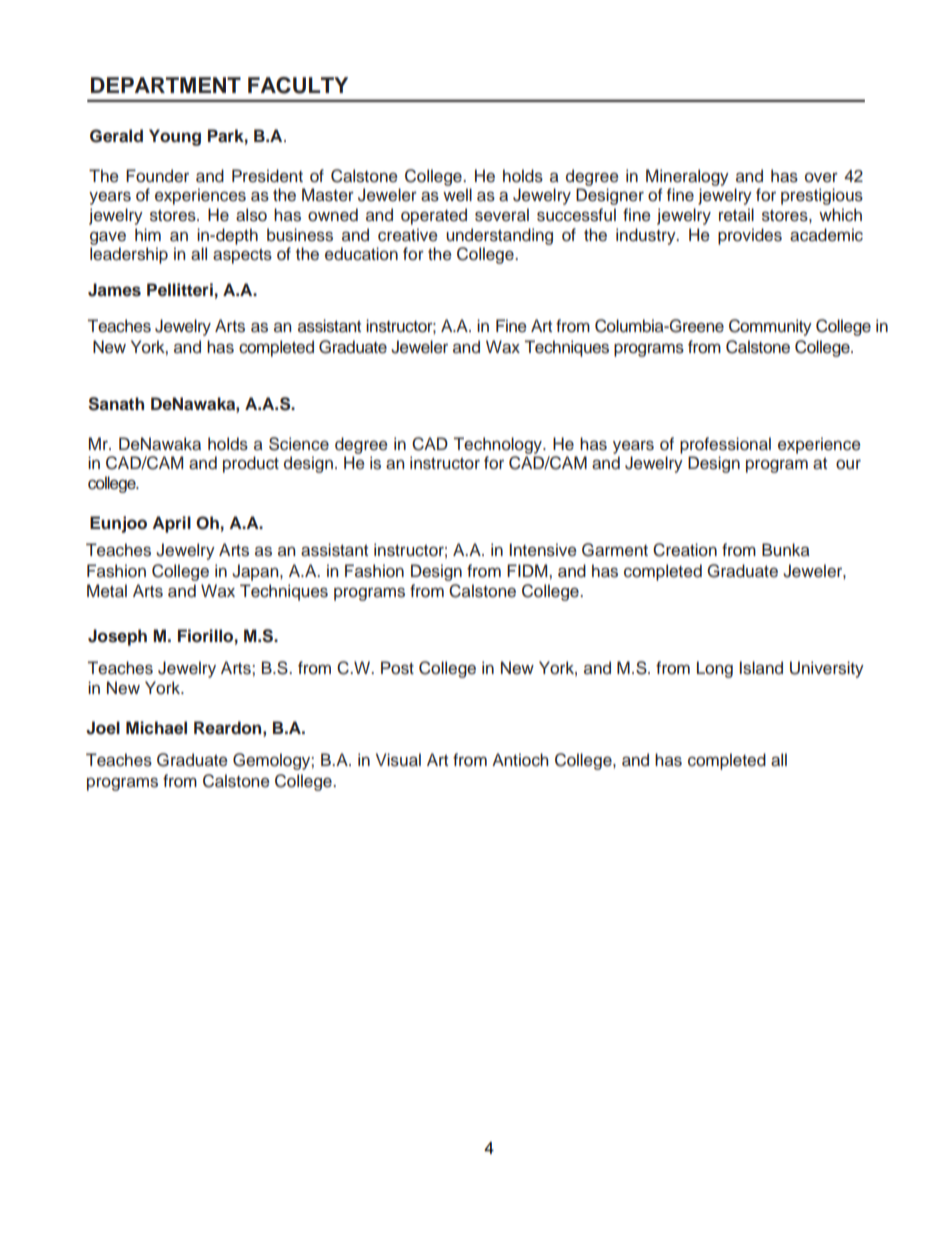  I want to click on Michael, so click(156, 728).
